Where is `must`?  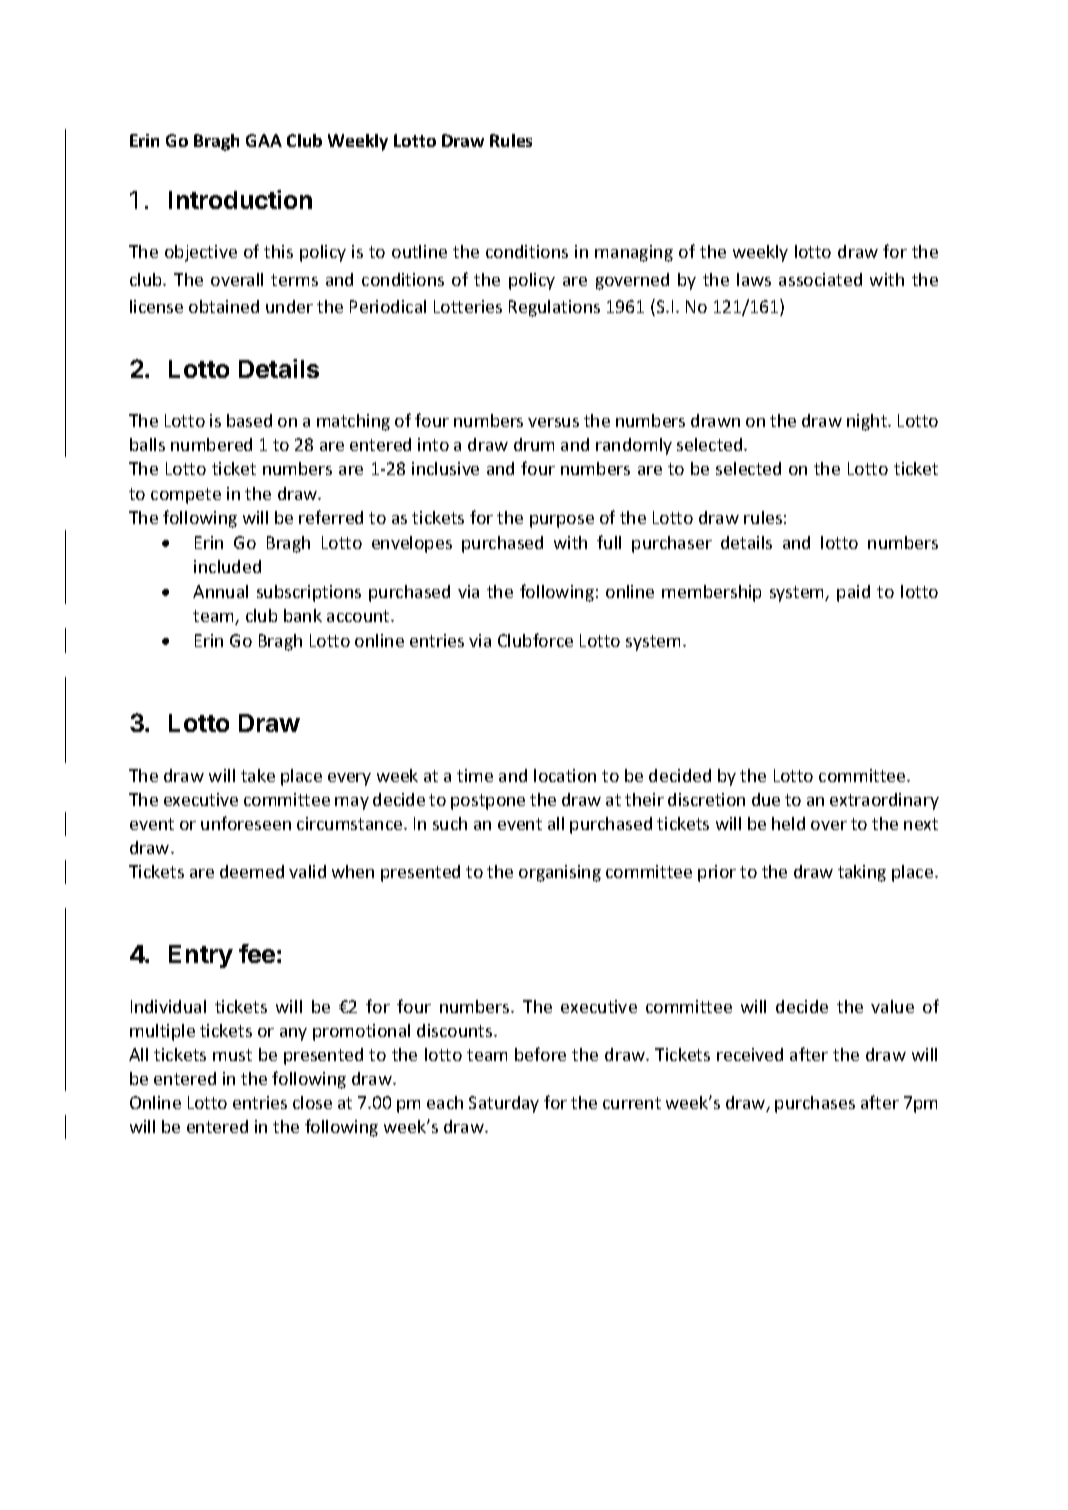 must is located at coordinates (232, 1055).
